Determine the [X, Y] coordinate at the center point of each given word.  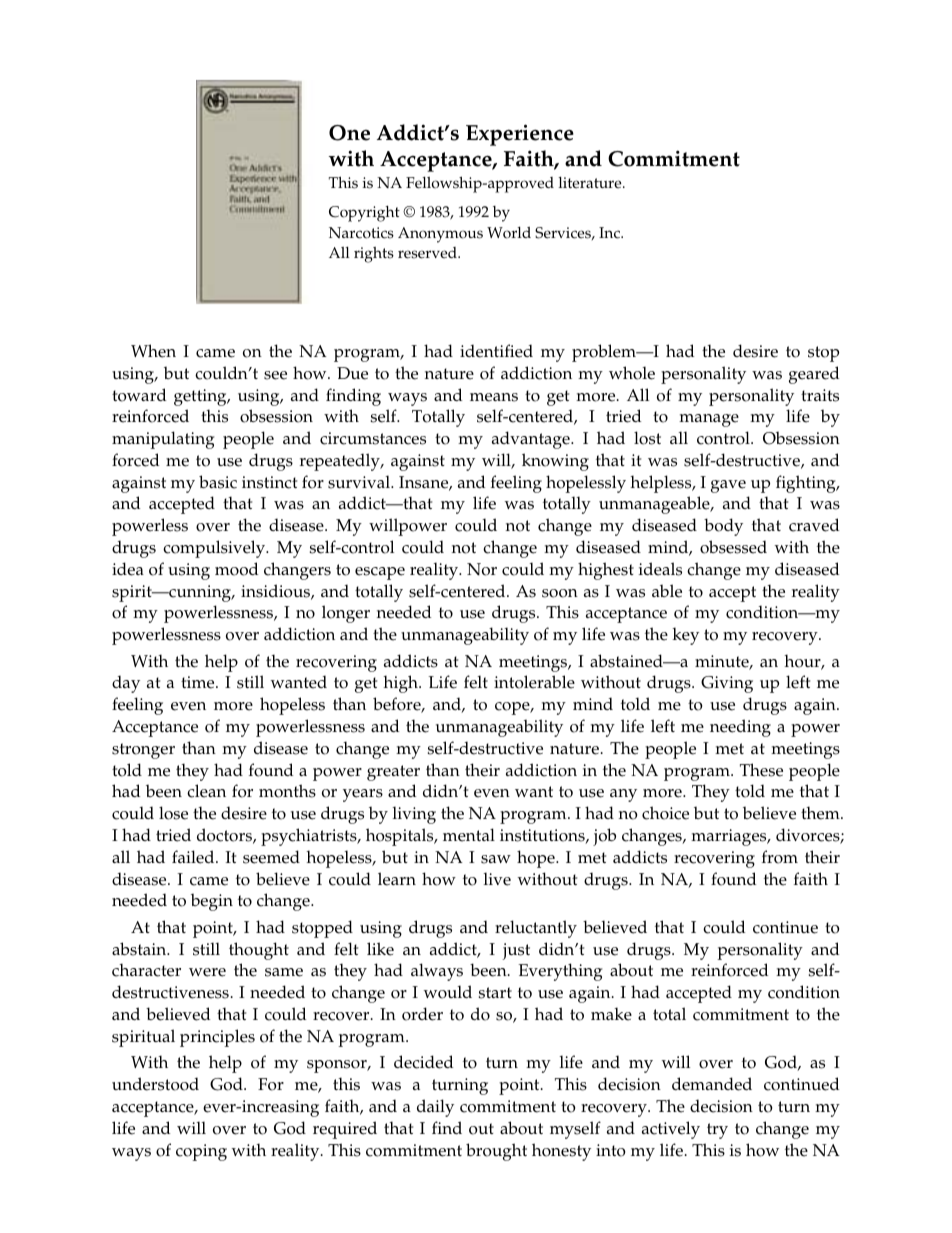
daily [435, 1108]
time [199, 682]
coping [201, 1152]
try [717, 1131]
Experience [520, 135]
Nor [482, 569]
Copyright [364, 214]
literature [591, 183]
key [686, 636]
